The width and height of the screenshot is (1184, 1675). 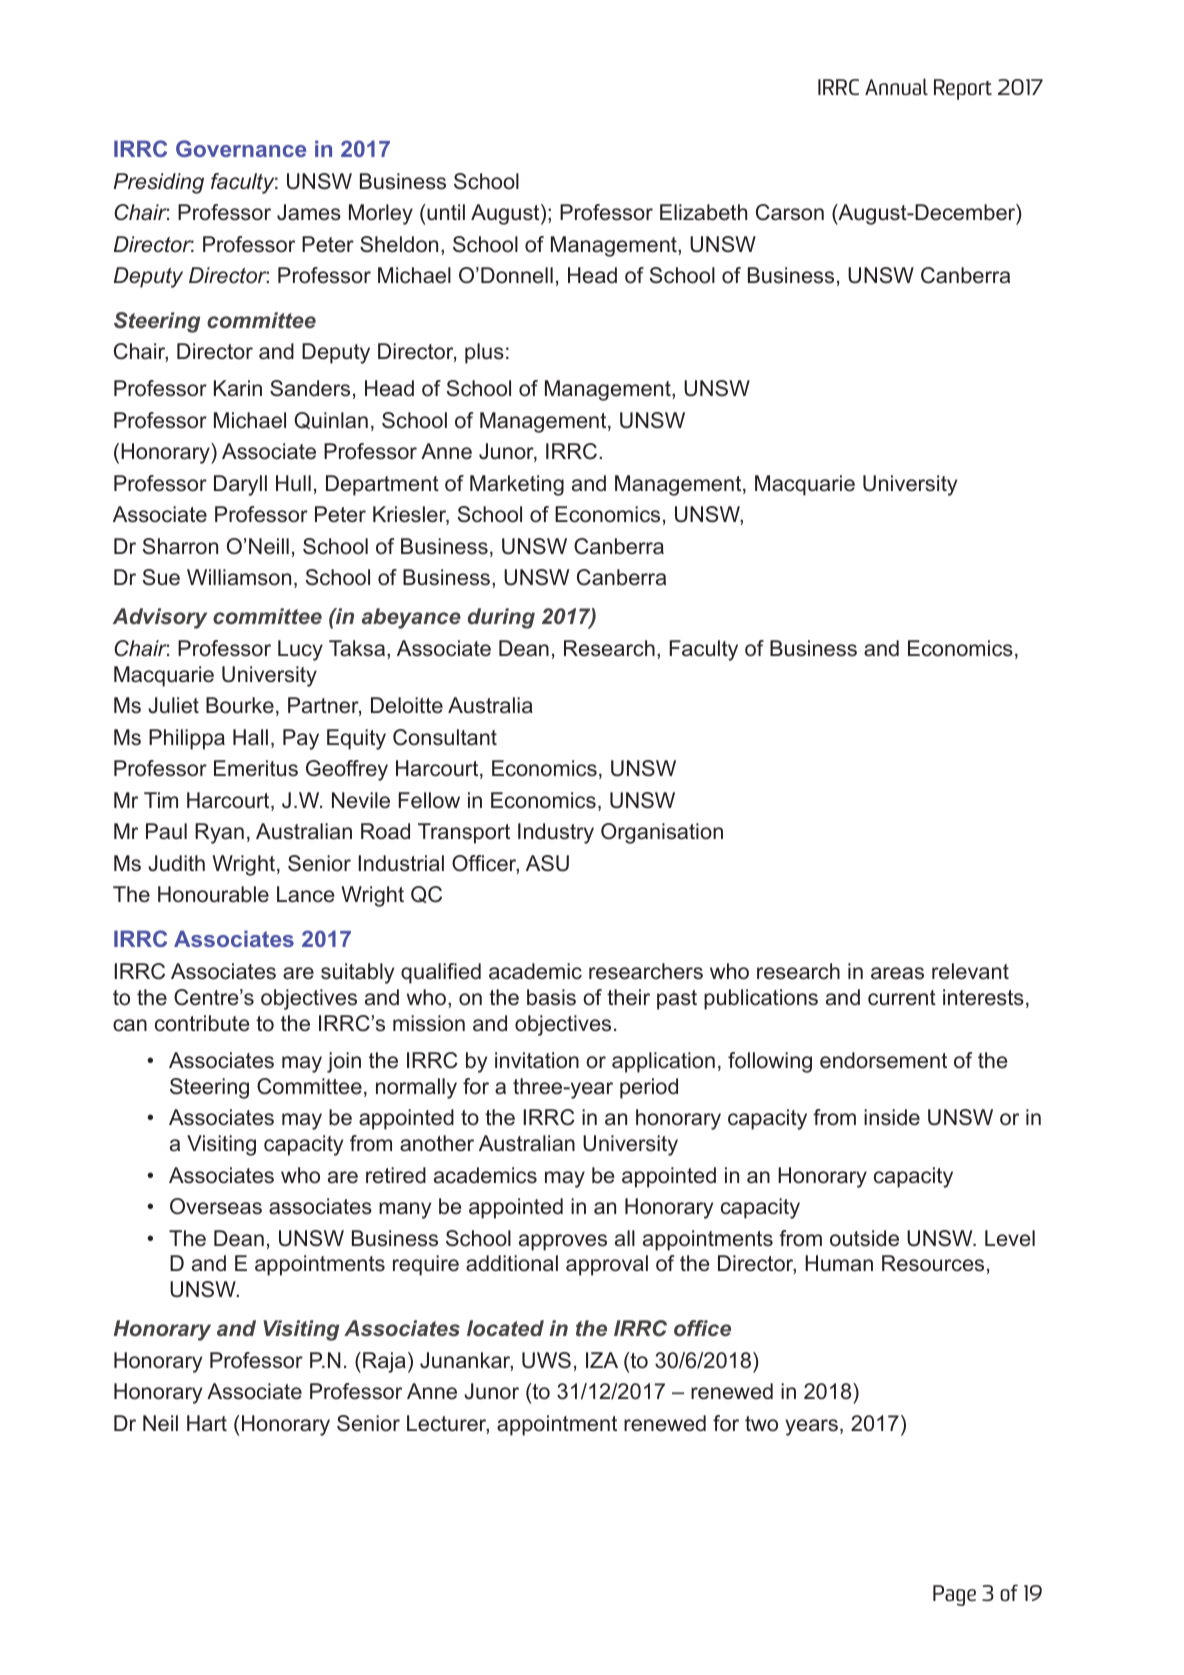 I want to click on areas, so click(x=897, y=973).
